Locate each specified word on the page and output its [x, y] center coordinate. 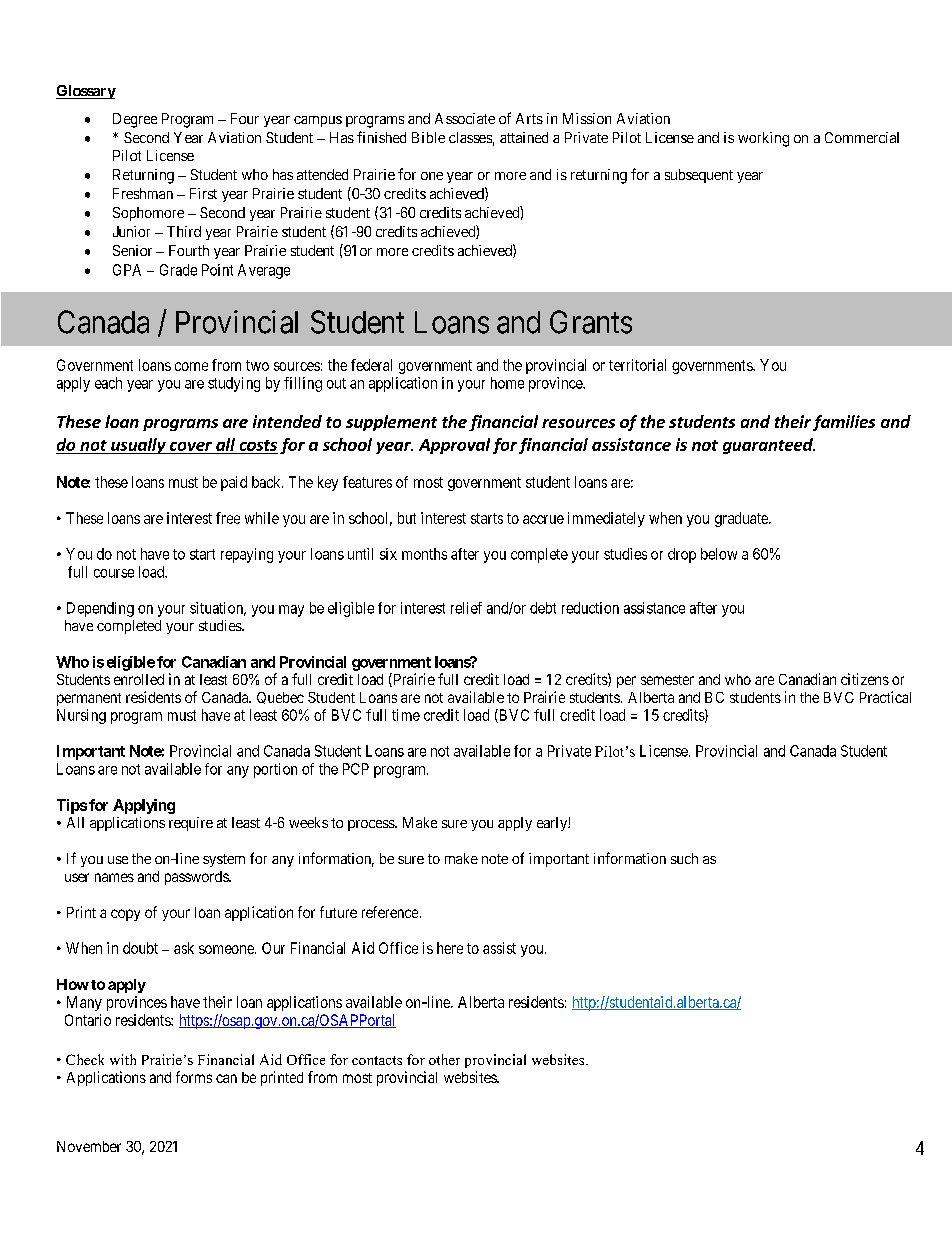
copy [125, 915]
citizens [865, 679]
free [228, 518]
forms [194, 1077]
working [763, 139]
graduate [742, 519]
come [191, 366]
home [507, 383]
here [450, 948]
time [406, 715]
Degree [135, 120]
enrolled [139, 679]
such [684, 858]
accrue [543, 519]
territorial [637, 365]
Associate [465, 118]
